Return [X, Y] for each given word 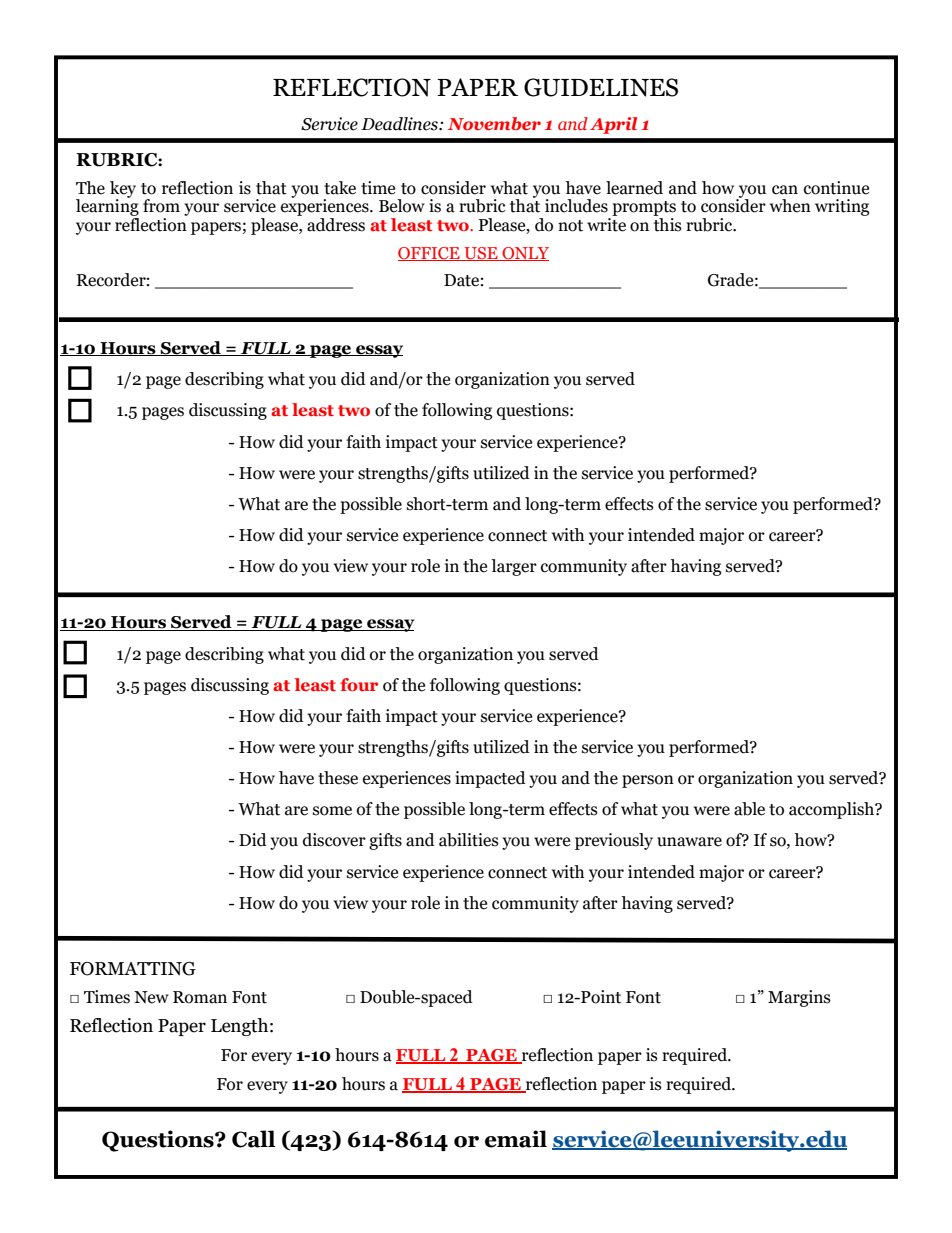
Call [254, 1139]
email [516, 1139]
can [785, 190]
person [648, 781]
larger [514, 567]
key [123, 190]
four [359, 684]
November [494, 123]
